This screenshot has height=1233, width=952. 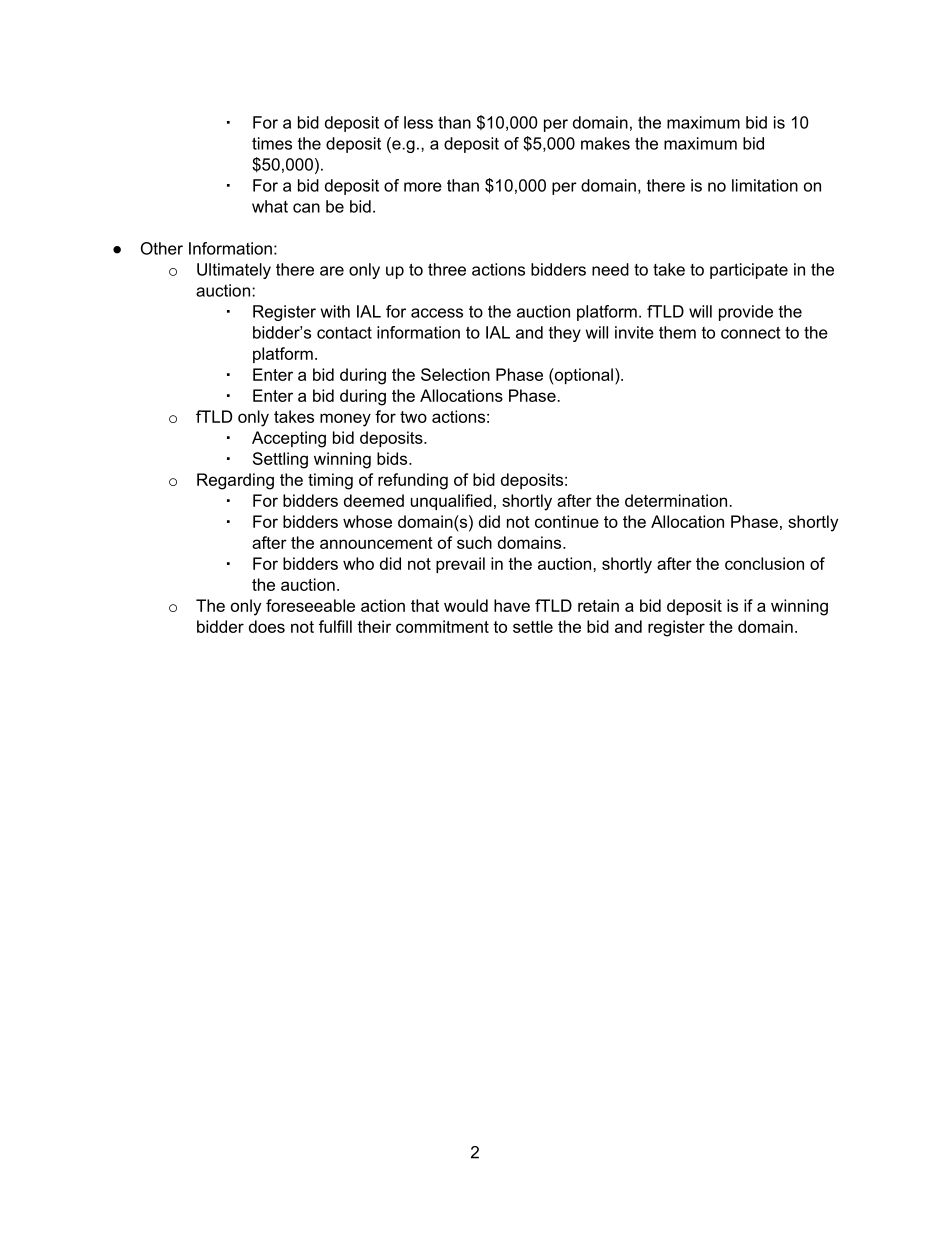 What do you see at coordinates (677, 332) in the screenshot?
I see `them` at bounding box center [677, 332].
